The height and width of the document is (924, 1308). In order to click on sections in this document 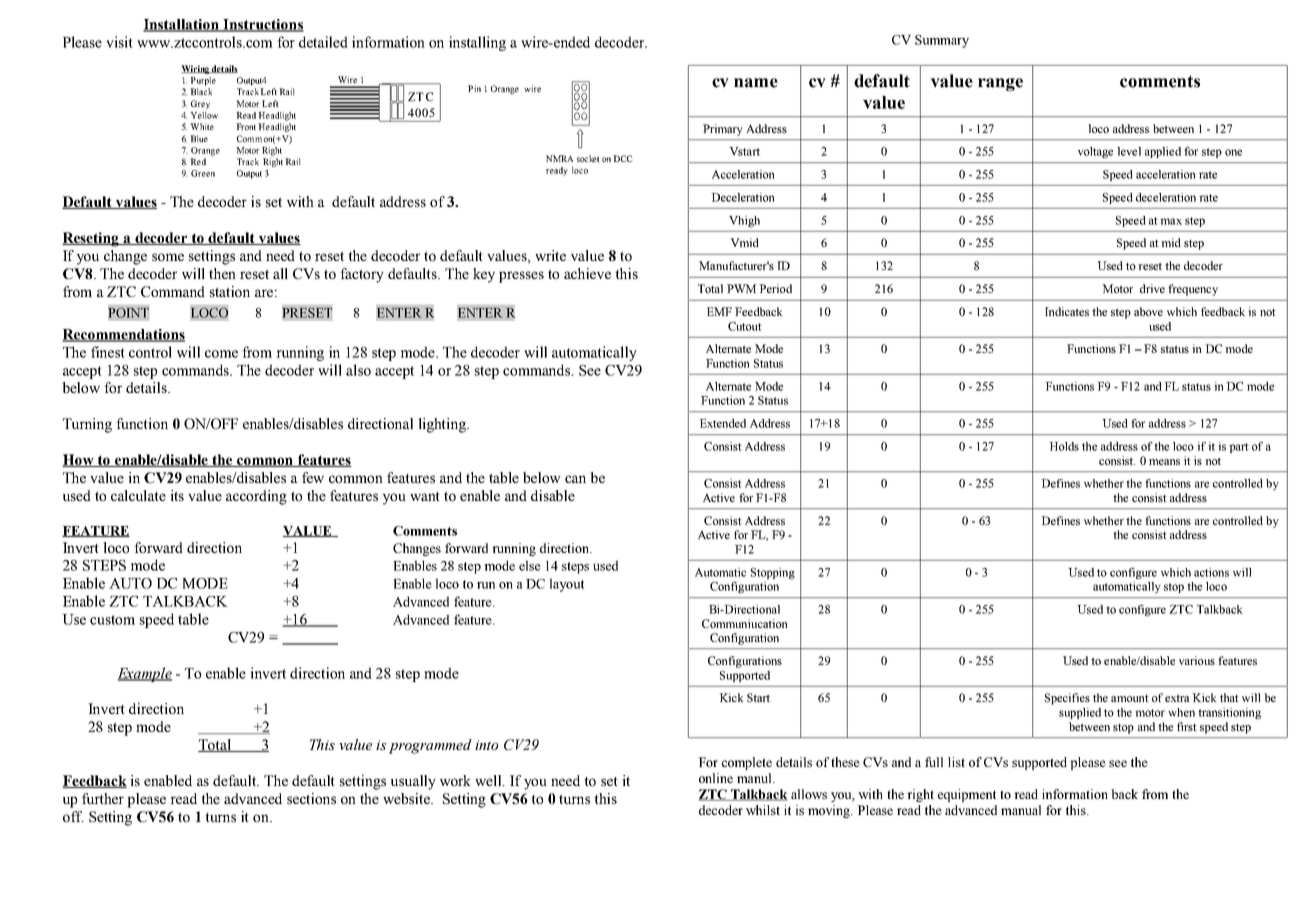, I will do `click(311, 798)`.
